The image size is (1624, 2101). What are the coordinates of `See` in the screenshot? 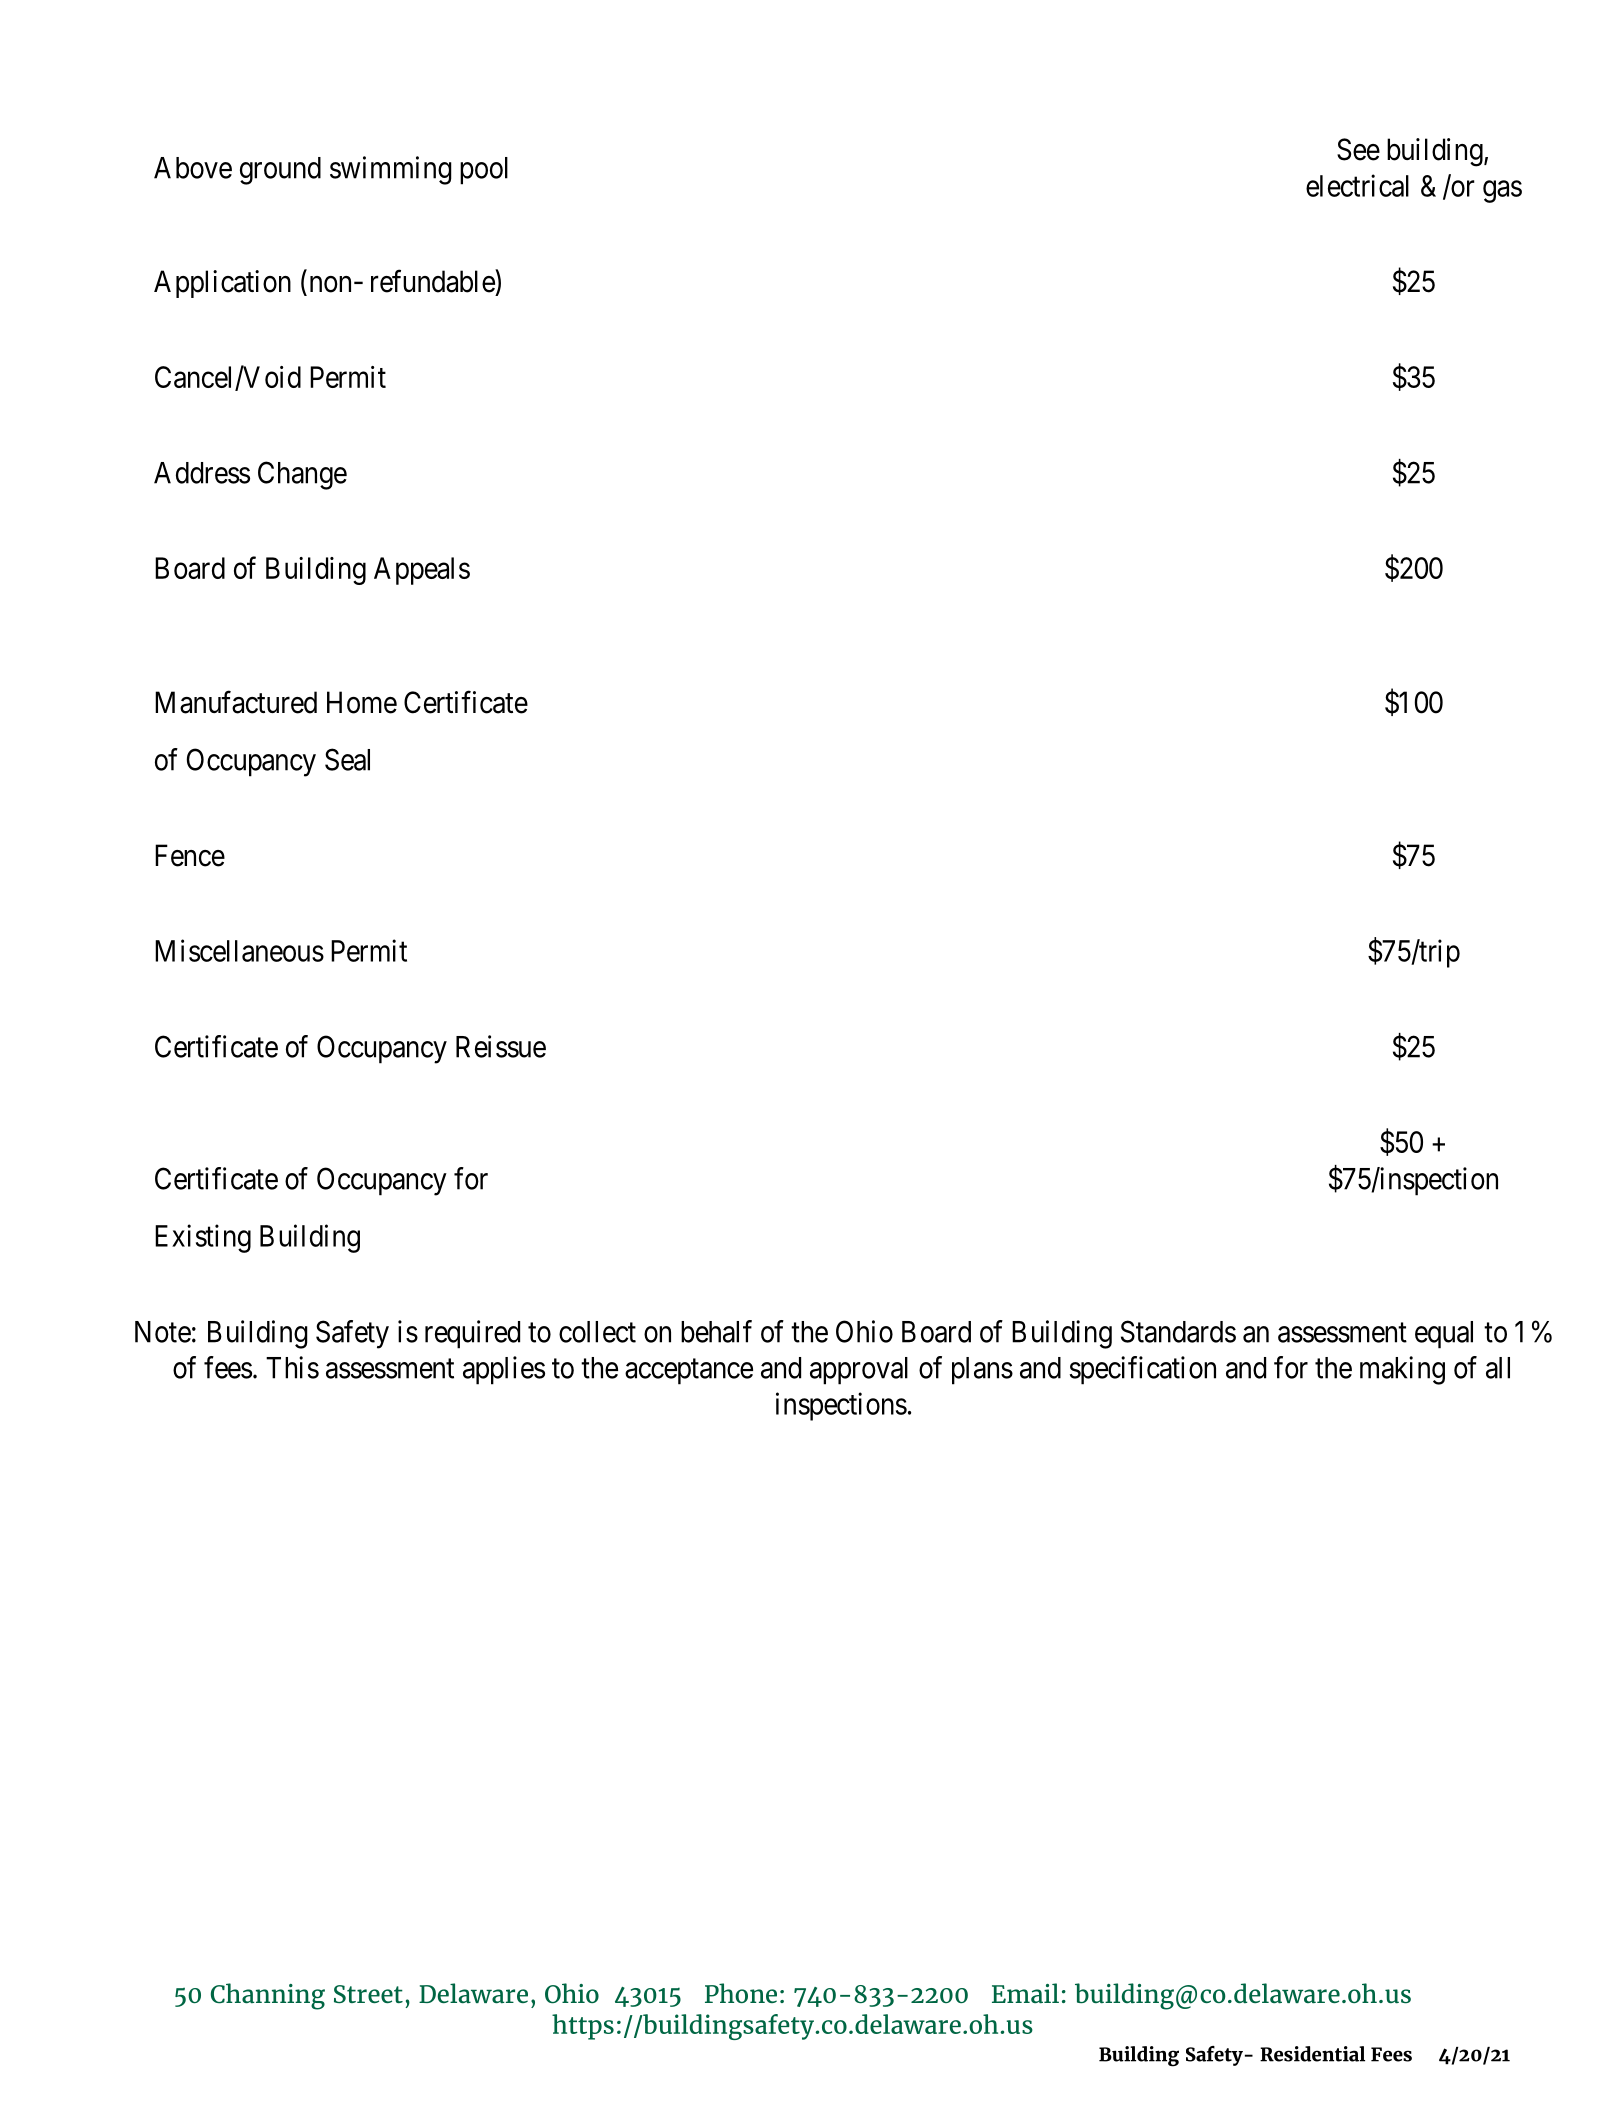 It's located at (1358, 149).
